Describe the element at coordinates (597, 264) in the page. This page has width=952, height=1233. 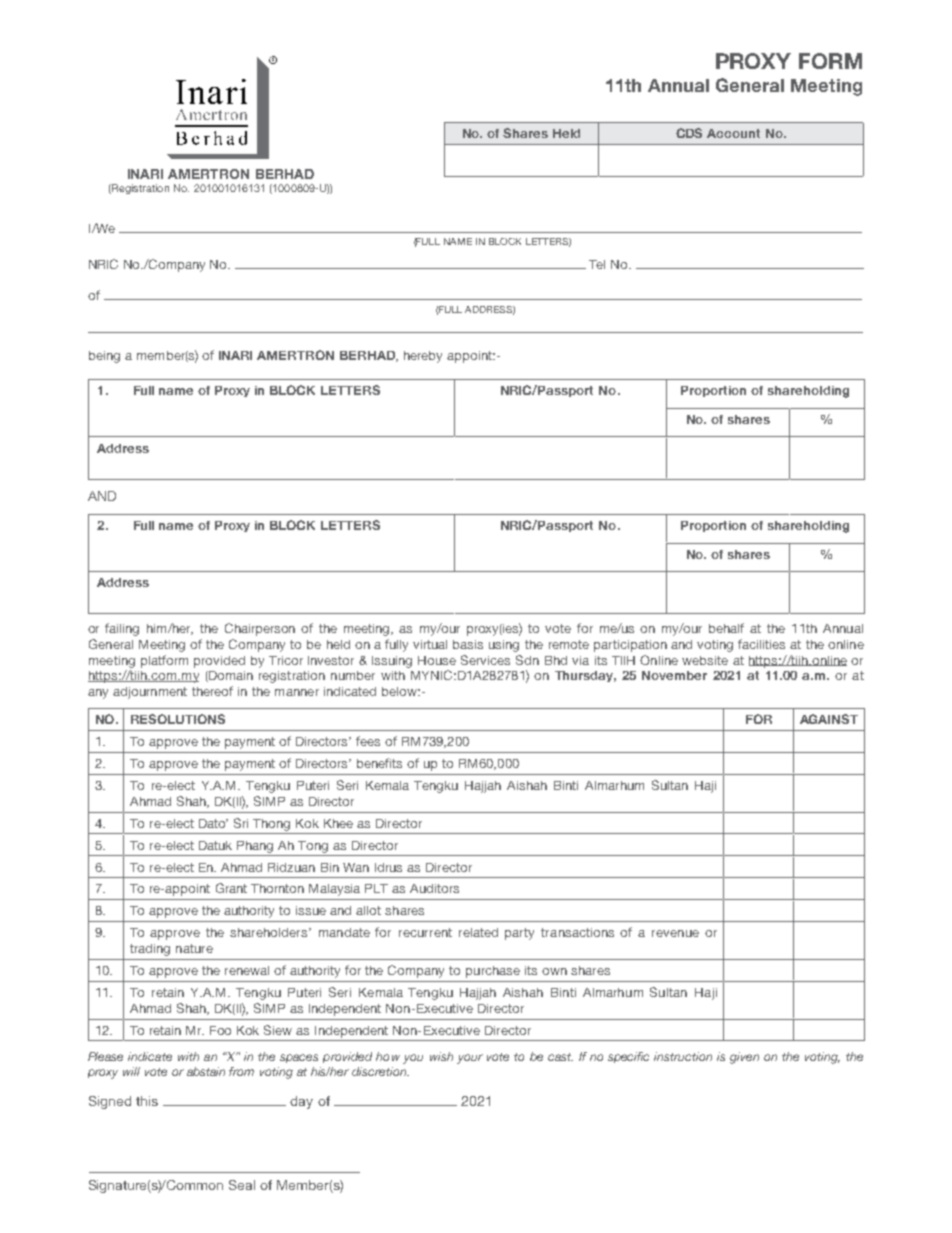
I see `Tel` at that location.
